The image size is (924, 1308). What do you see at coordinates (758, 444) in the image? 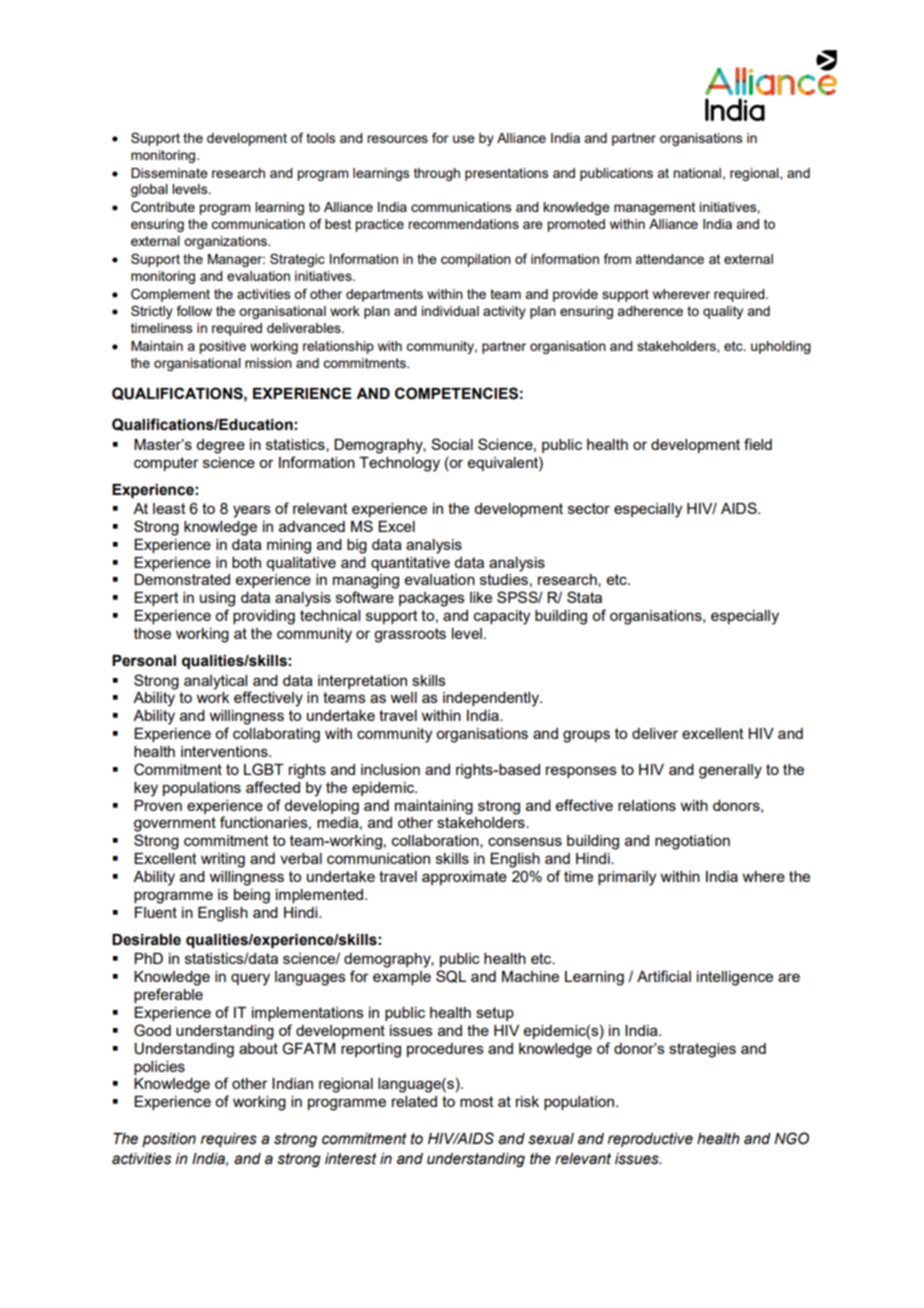
I see `field` at bounding box center [758, 444].
